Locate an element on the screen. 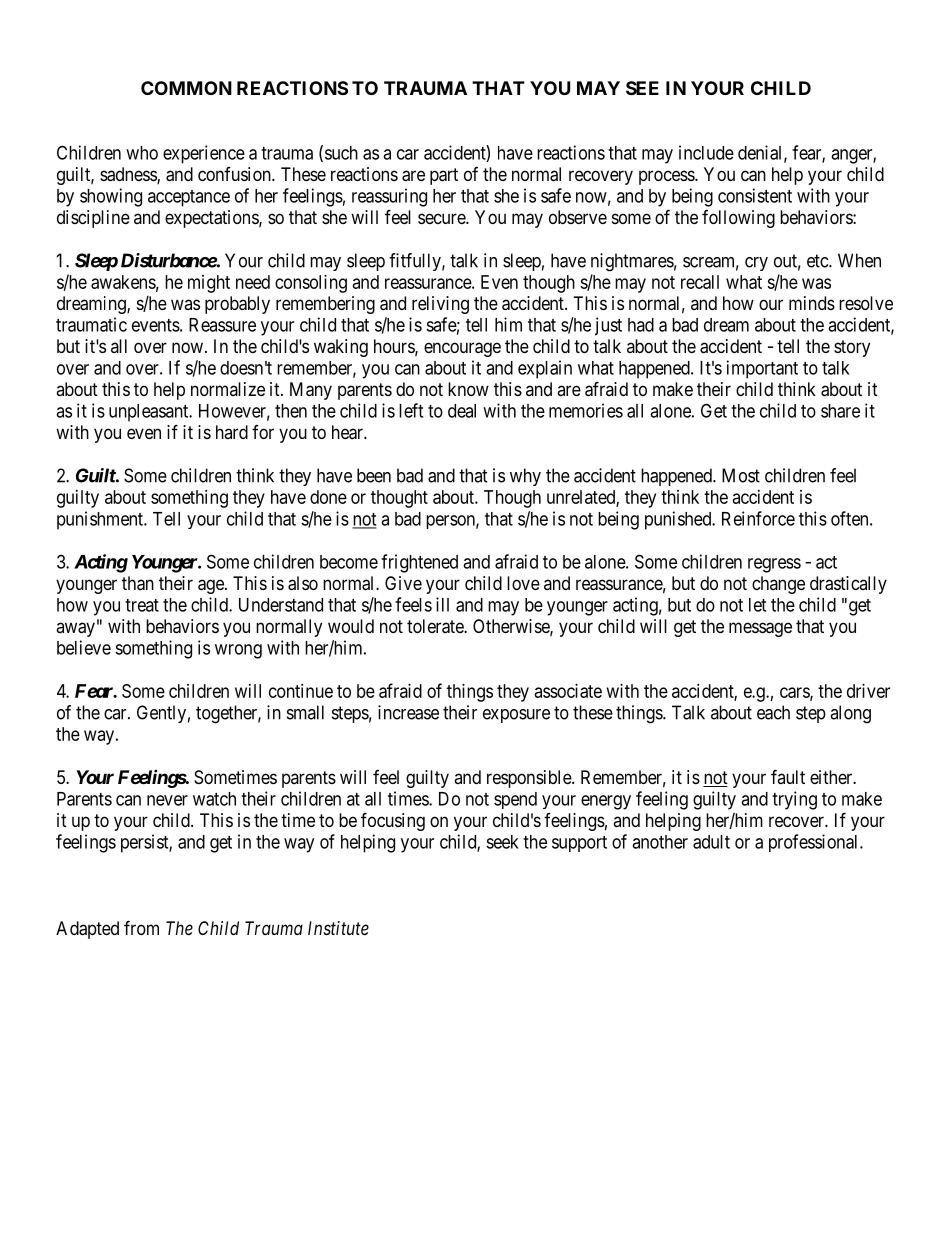 This screenshot has width=952, height=1233. include is located at coordinates (706, 152).
